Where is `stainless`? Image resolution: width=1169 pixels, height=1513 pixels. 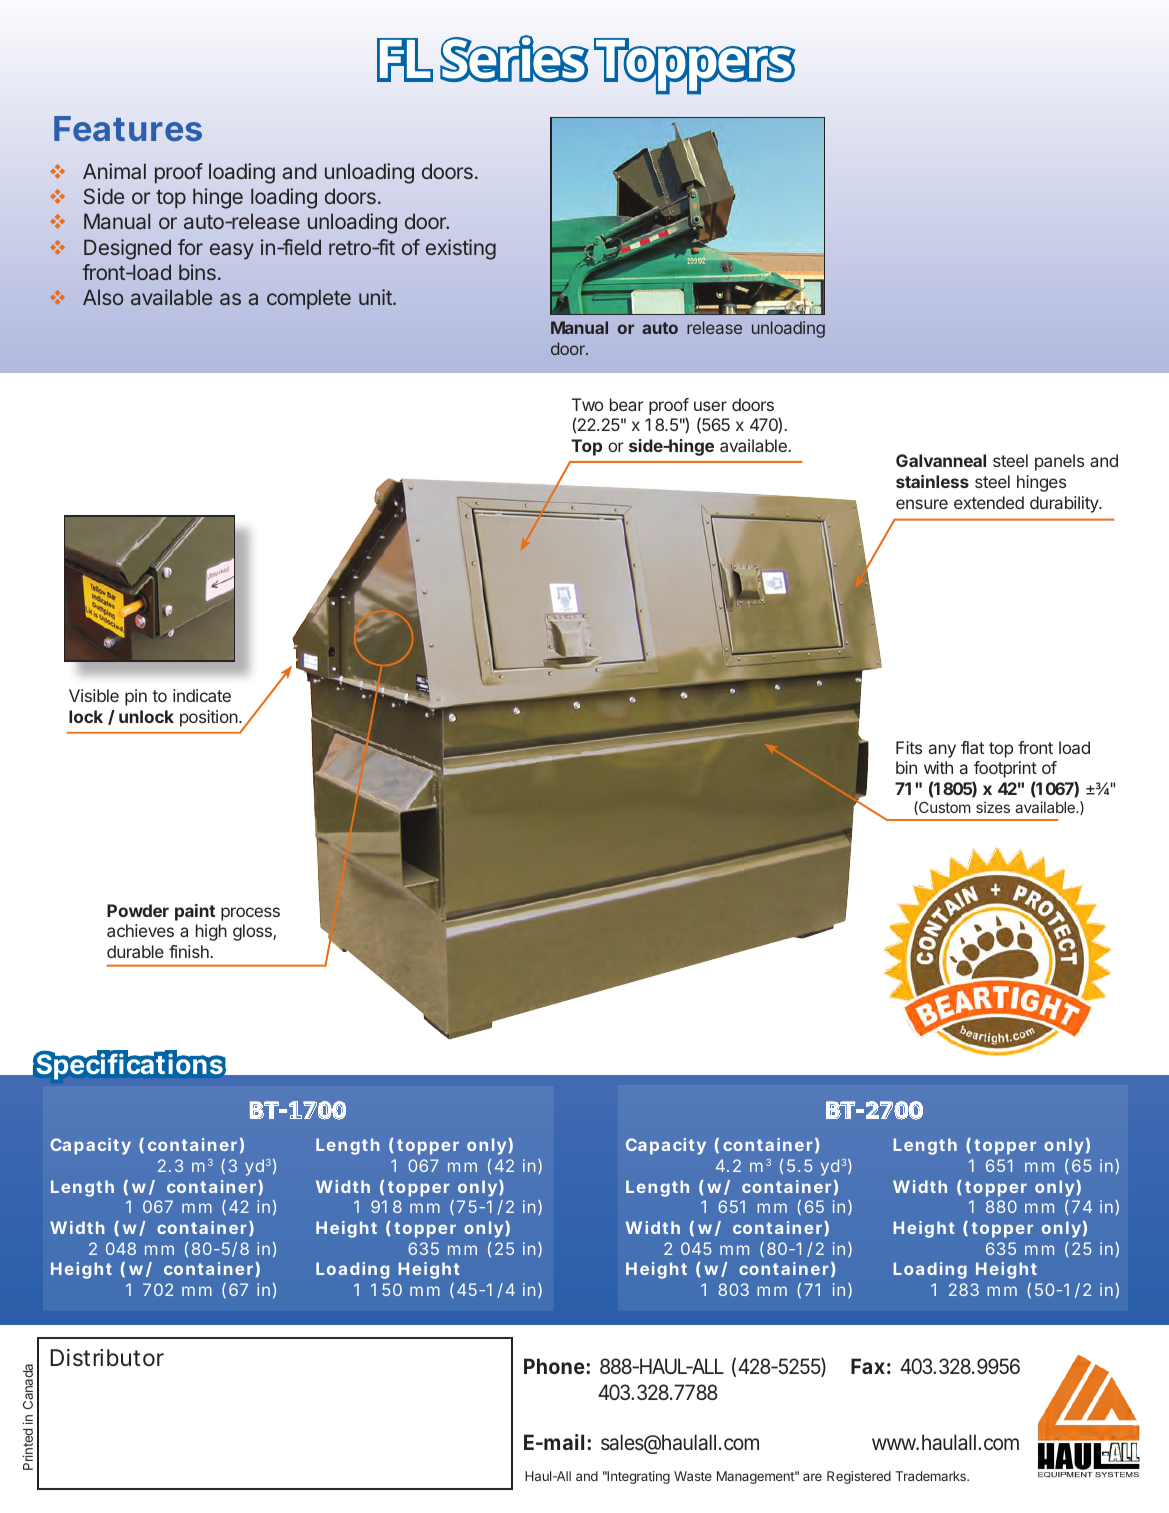 stainless is located at coordinates (932, 481).
